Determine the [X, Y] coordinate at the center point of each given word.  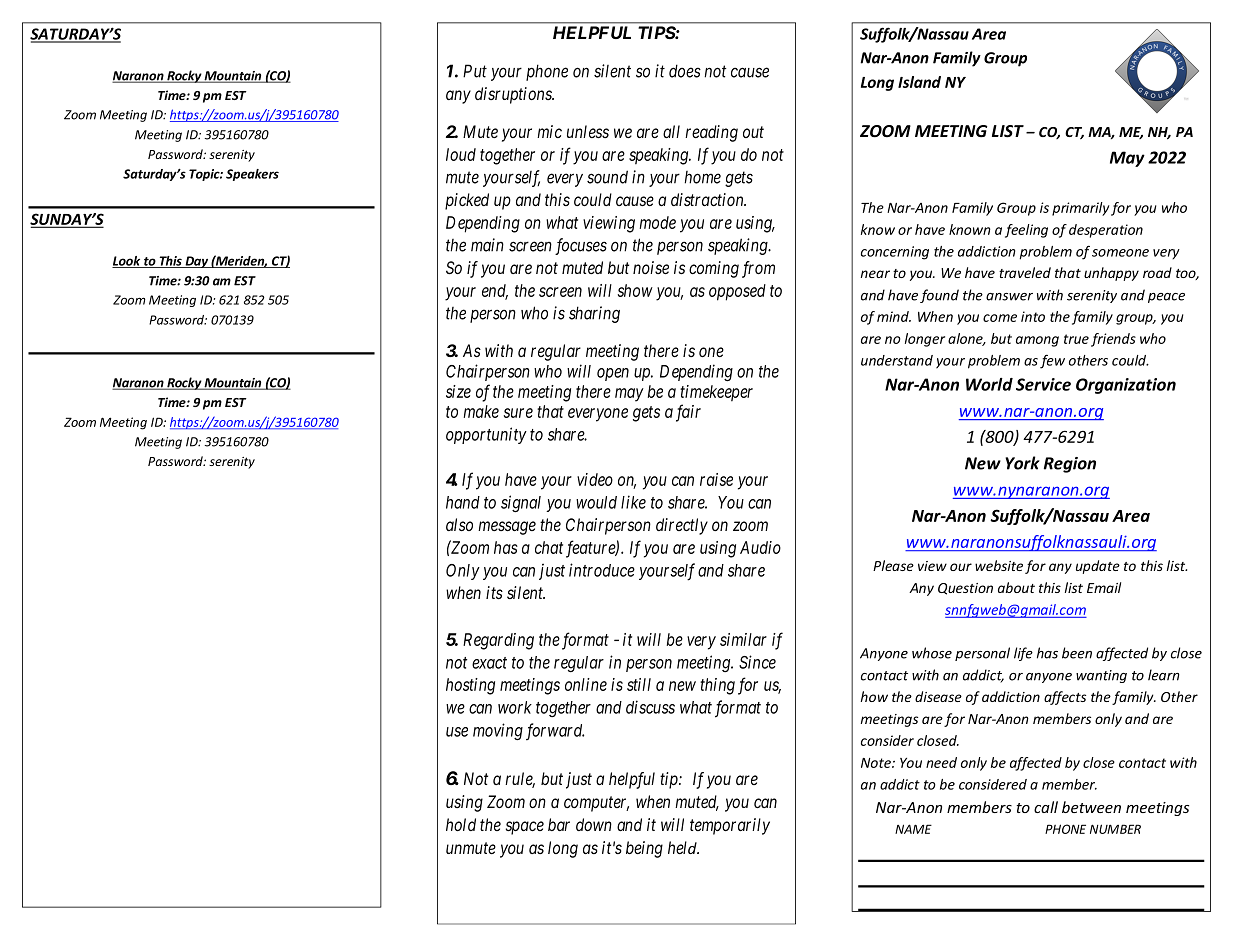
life [1023, 654]
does [685, 71]
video [595, 479]
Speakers [252, 175]
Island [919, 82]
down [594, 824]
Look [127, 262]
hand [463, 502]
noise [651, 267]
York [1022, 463]
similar [743, 639]
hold [461, 824]
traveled [1025, 272]
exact [489, 663]
